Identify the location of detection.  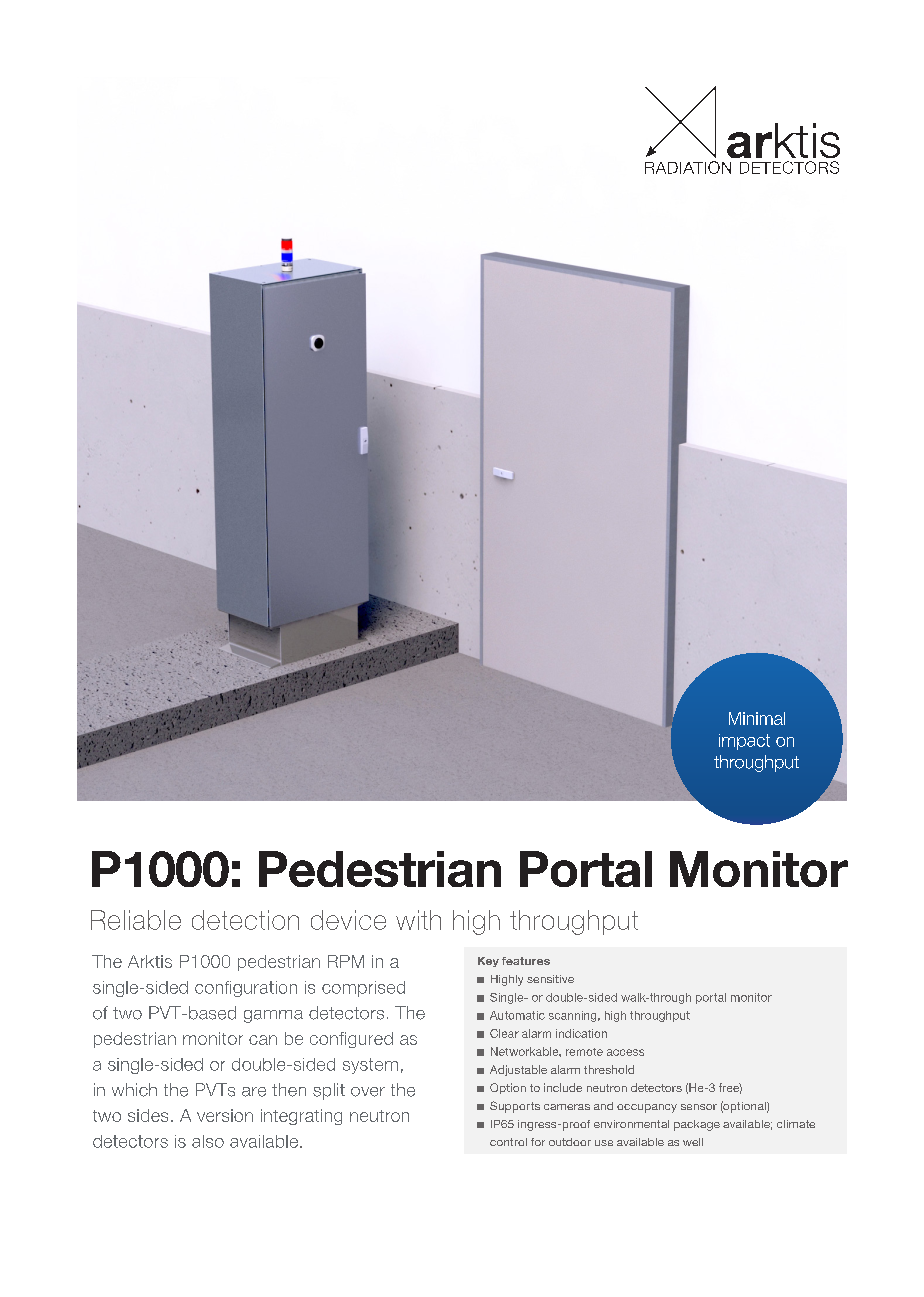
(245, 920).
